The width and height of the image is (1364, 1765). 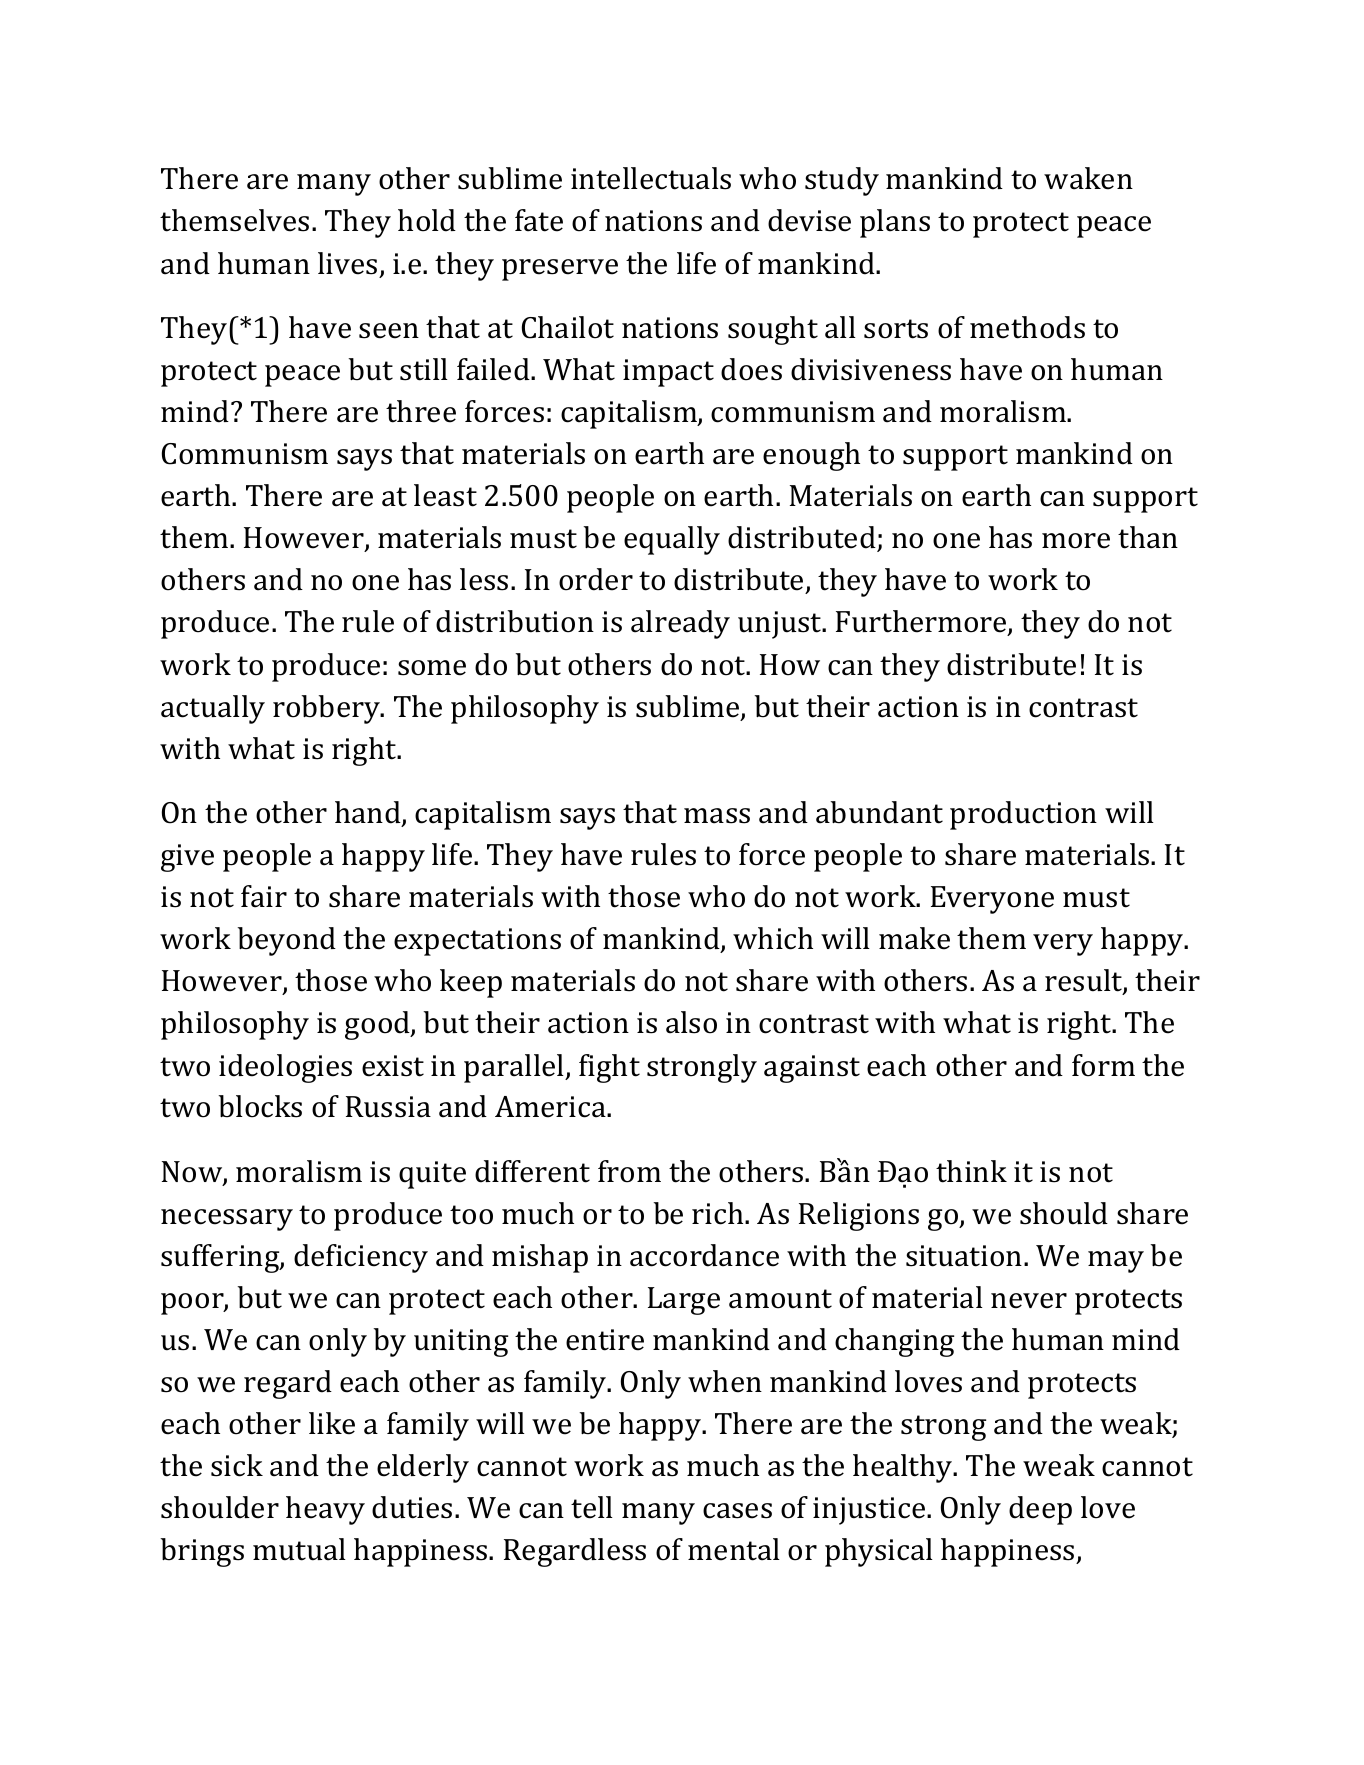 What do you see at coordinates (1088, 178) in the image?
I see `waken` at bounding box center [1088, 178].
